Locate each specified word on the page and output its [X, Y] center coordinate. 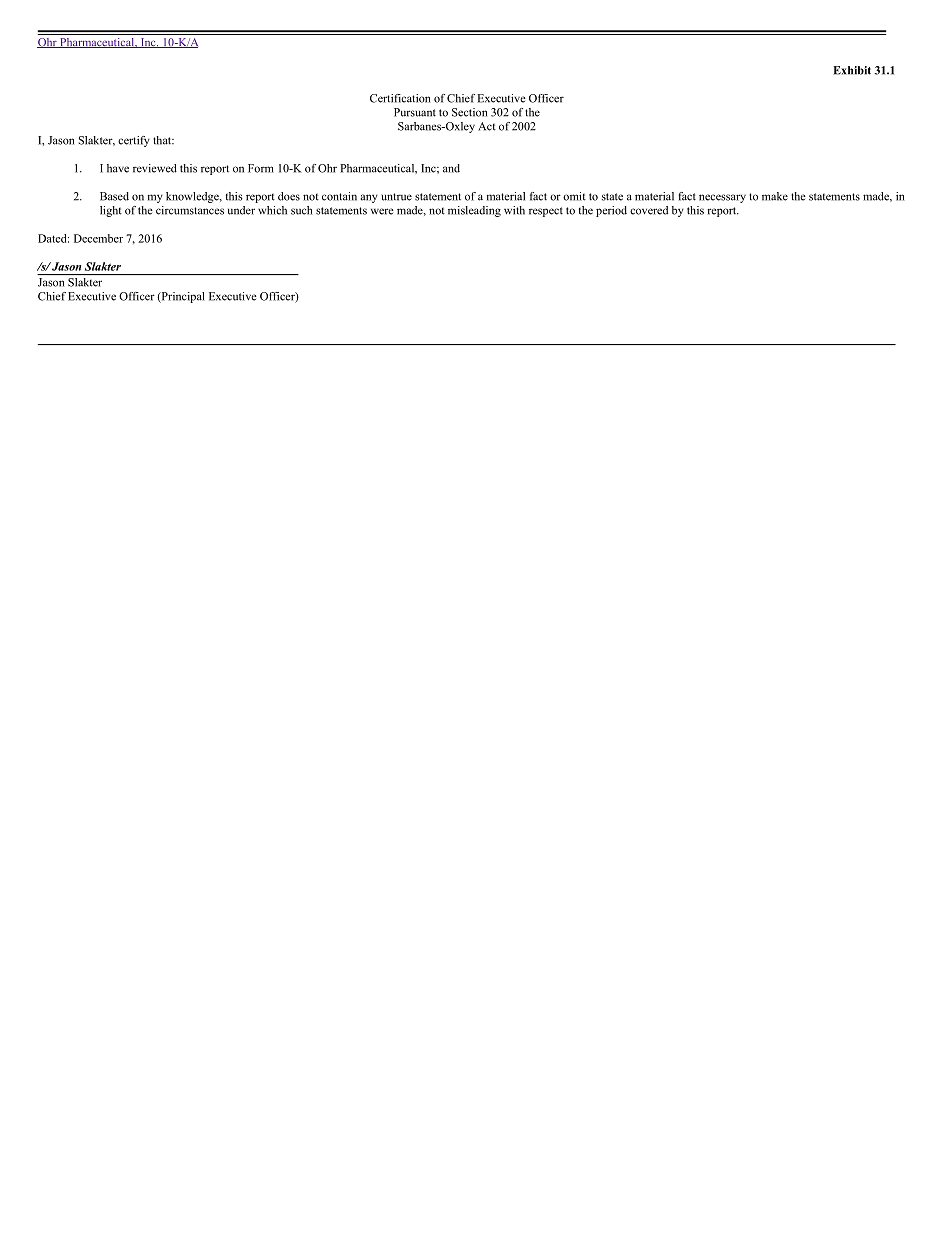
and [451, 168]
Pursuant [415, 112]
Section [469, 112]
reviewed [155, 168]
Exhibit [852, 70]
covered [649, 210]
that [163, 140]
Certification [400, 98]
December [98, 238]
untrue [396, 197]
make [775, 196]
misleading [474, 211]
